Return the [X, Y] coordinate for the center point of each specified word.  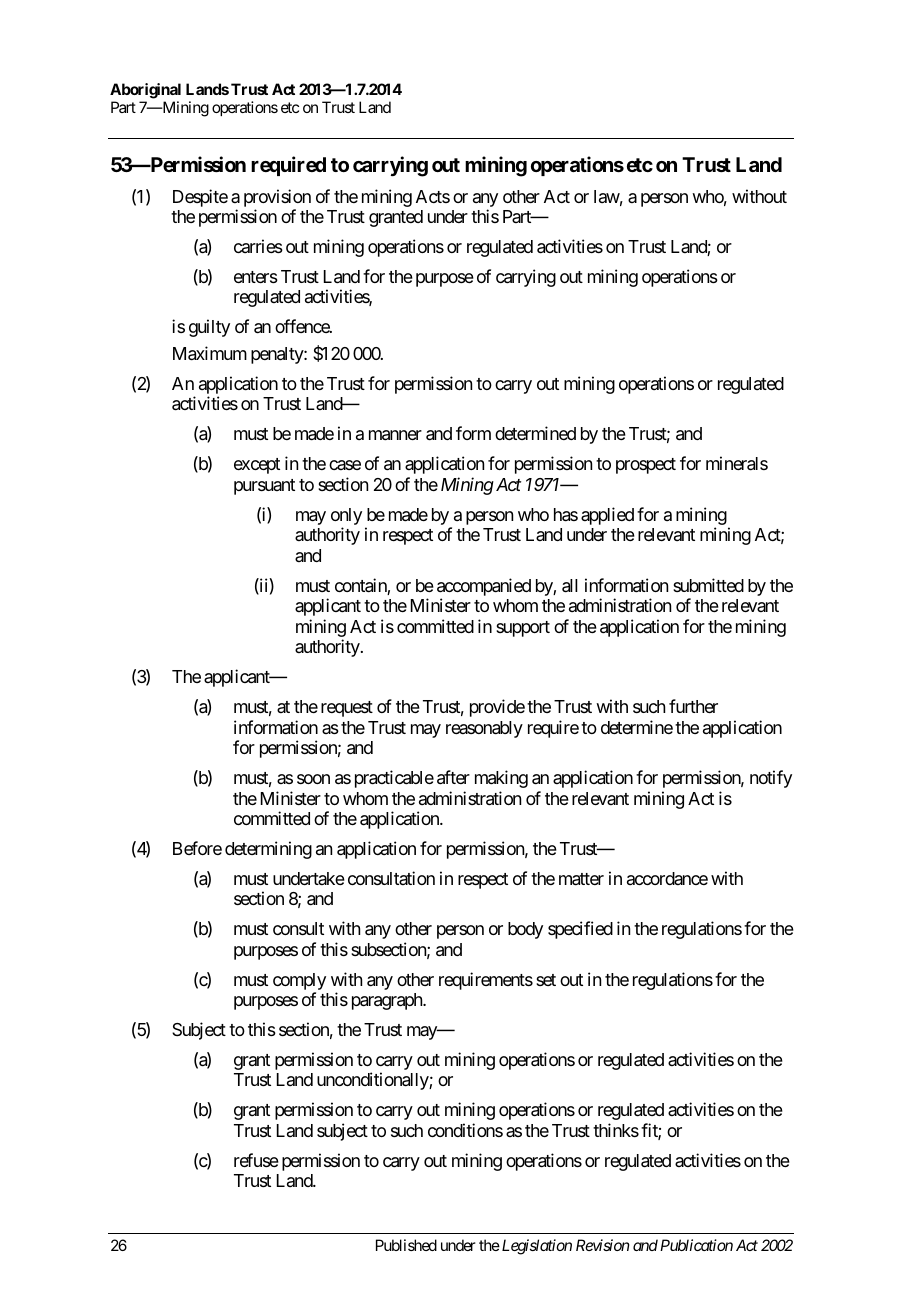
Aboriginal [145, 91]
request [347, 709]
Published [406, 1245]
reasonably [484, 729]
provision [277, 198]
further [693, 706]
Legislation [535, 1247]
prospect [646, 466]
